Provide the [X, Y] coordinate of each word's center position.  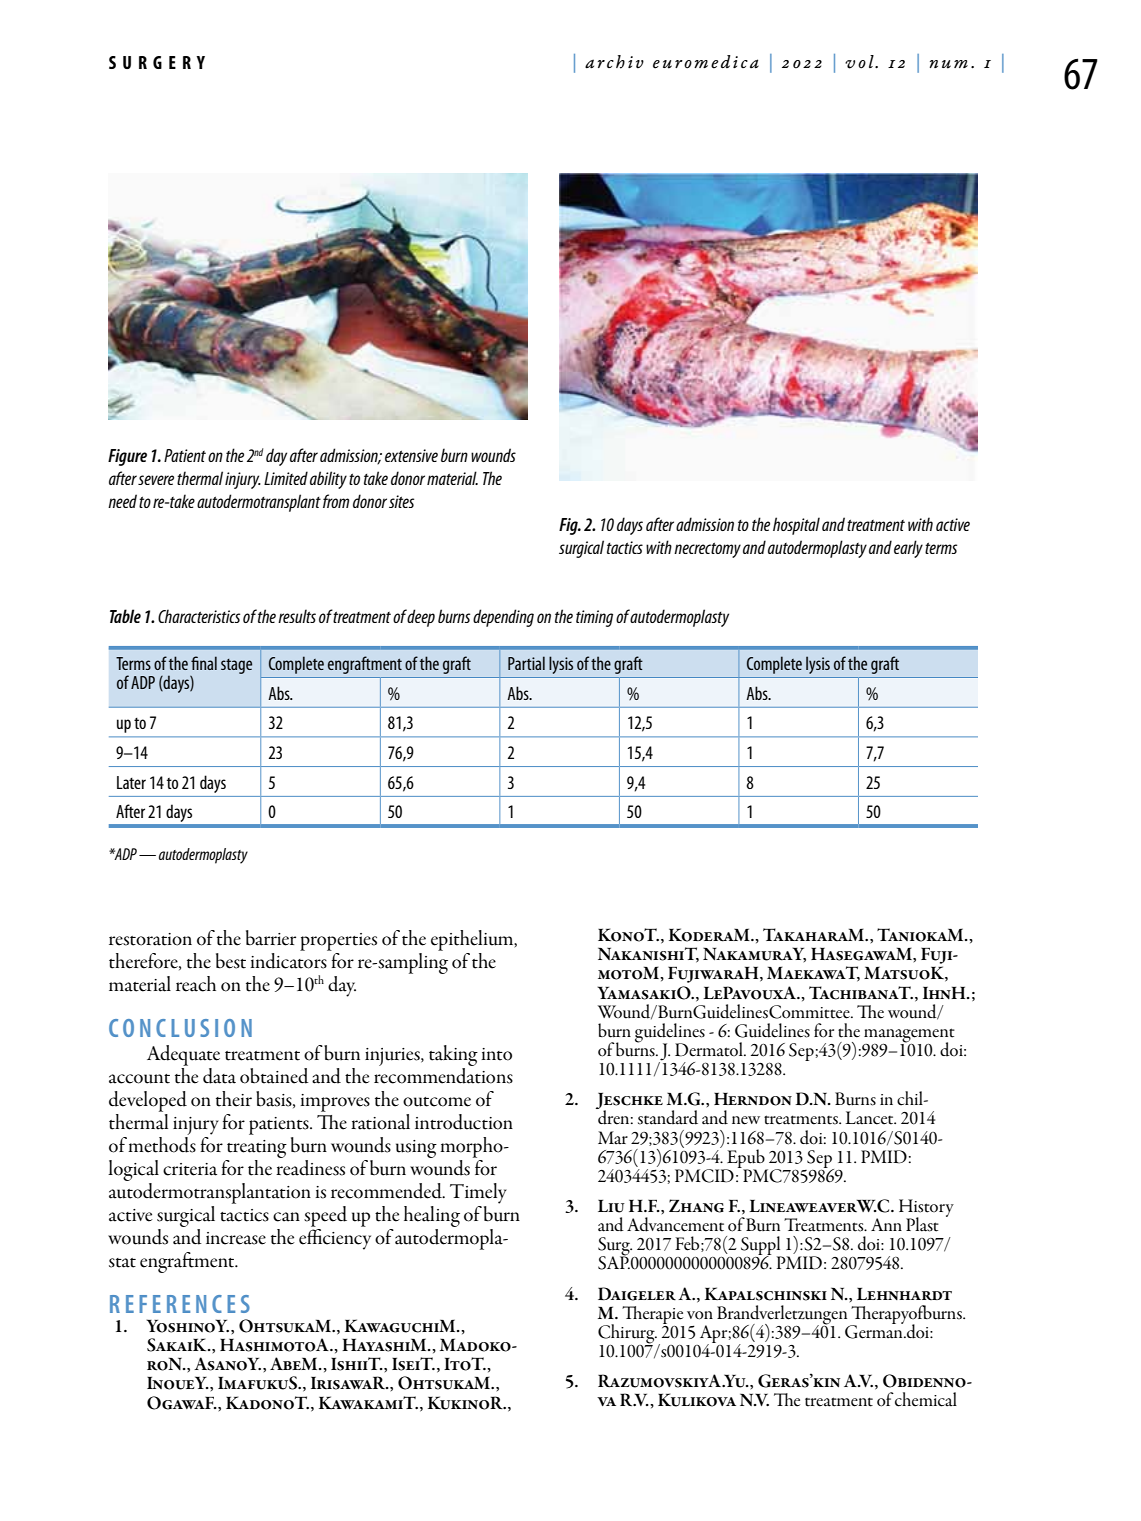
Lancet [870, 1118]
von [700, 1315]
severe [156, 480]
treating [257, 1149]
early [908, 549]
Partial [526, 663]
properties [338, 942]
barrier [271, 938]
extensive [411, 455]
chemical [926, 1399]
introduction [464, 1122]
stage [236, 666]
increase [236, 1238]
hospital [796, 526]
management [909, 1036]
